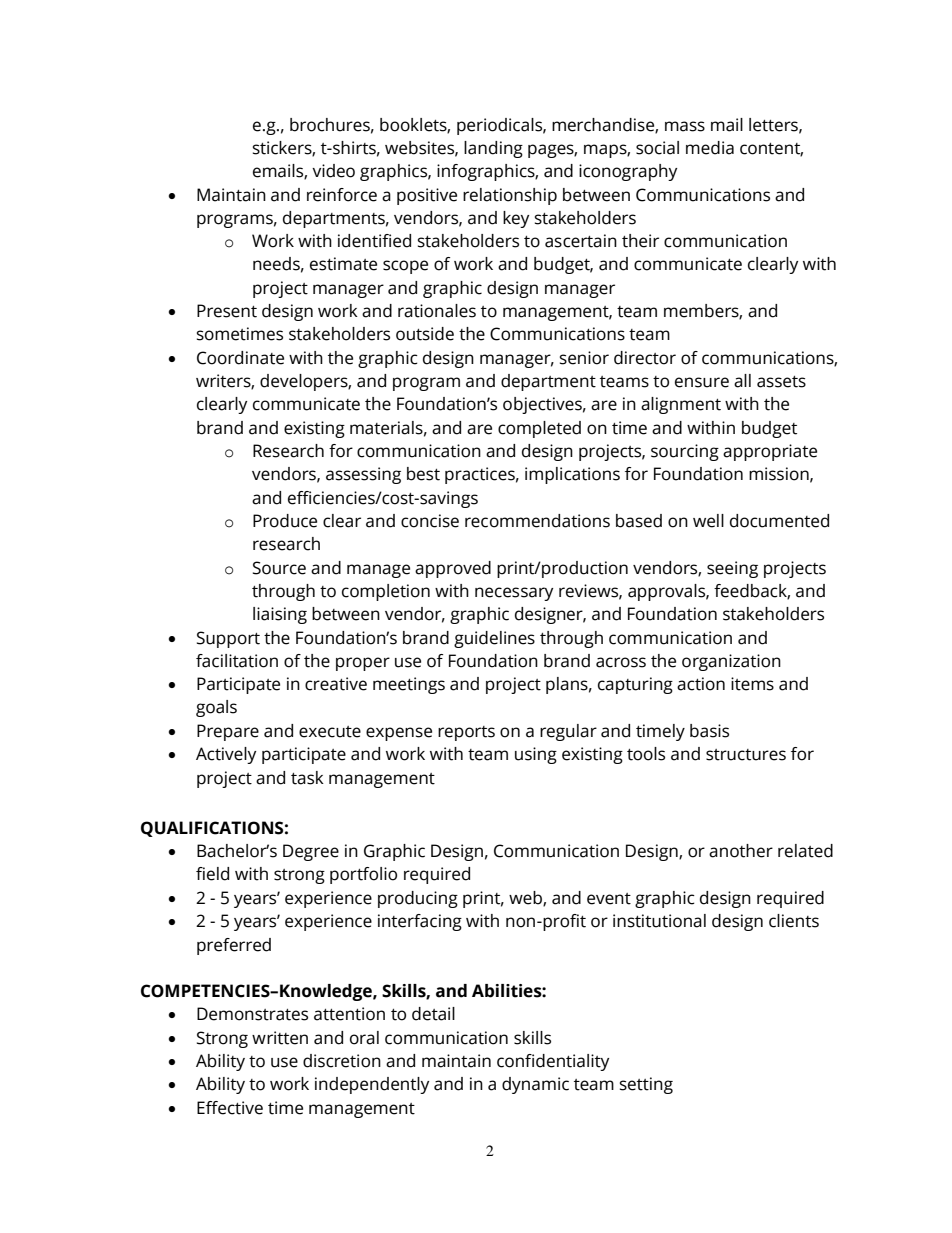 The height and width of the document is (1233, 952). Describe the element at coordinates (279, 568) in the document. I see `Source` at that location.
